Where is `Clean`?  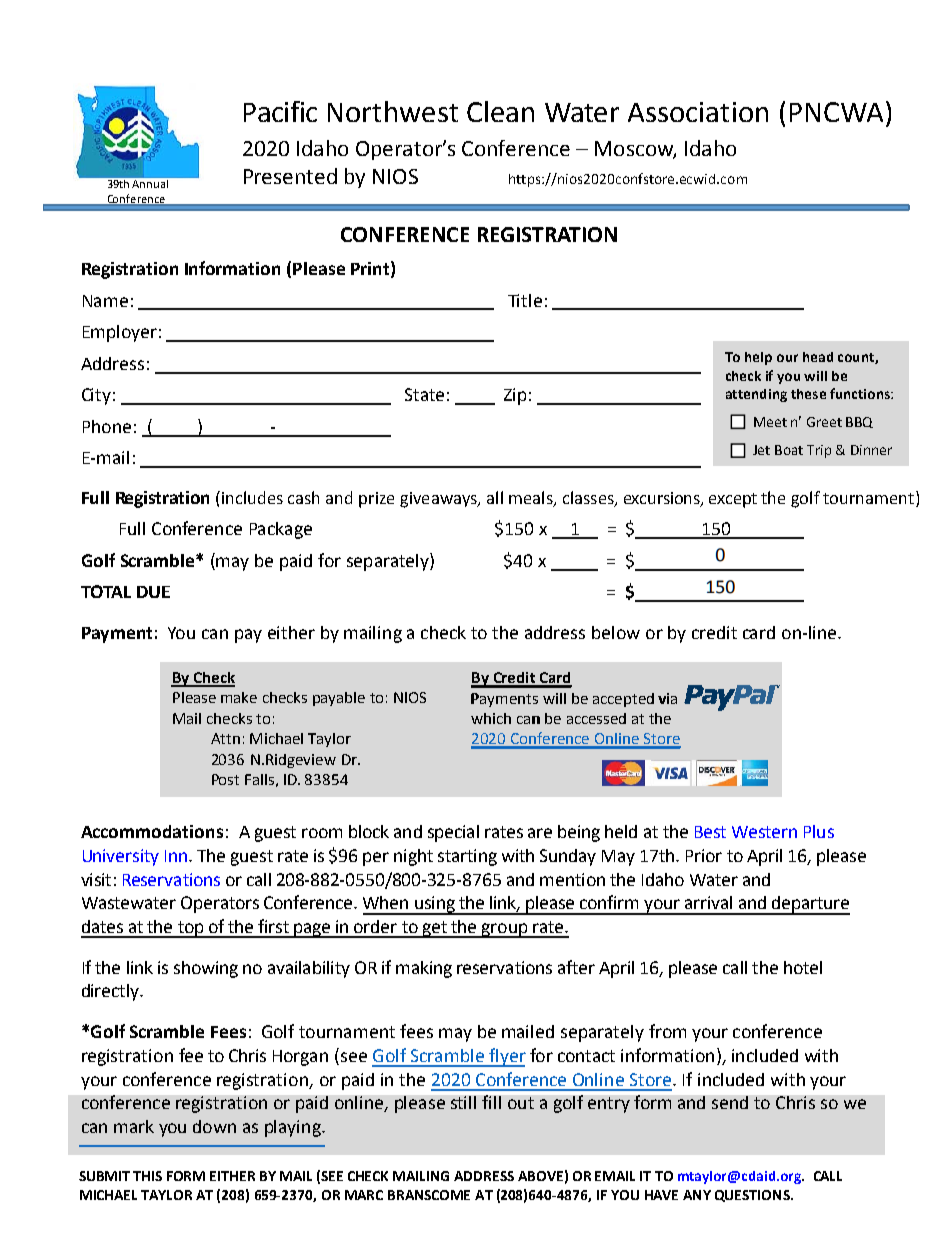 Clean is located at coordinates (500, 111).
